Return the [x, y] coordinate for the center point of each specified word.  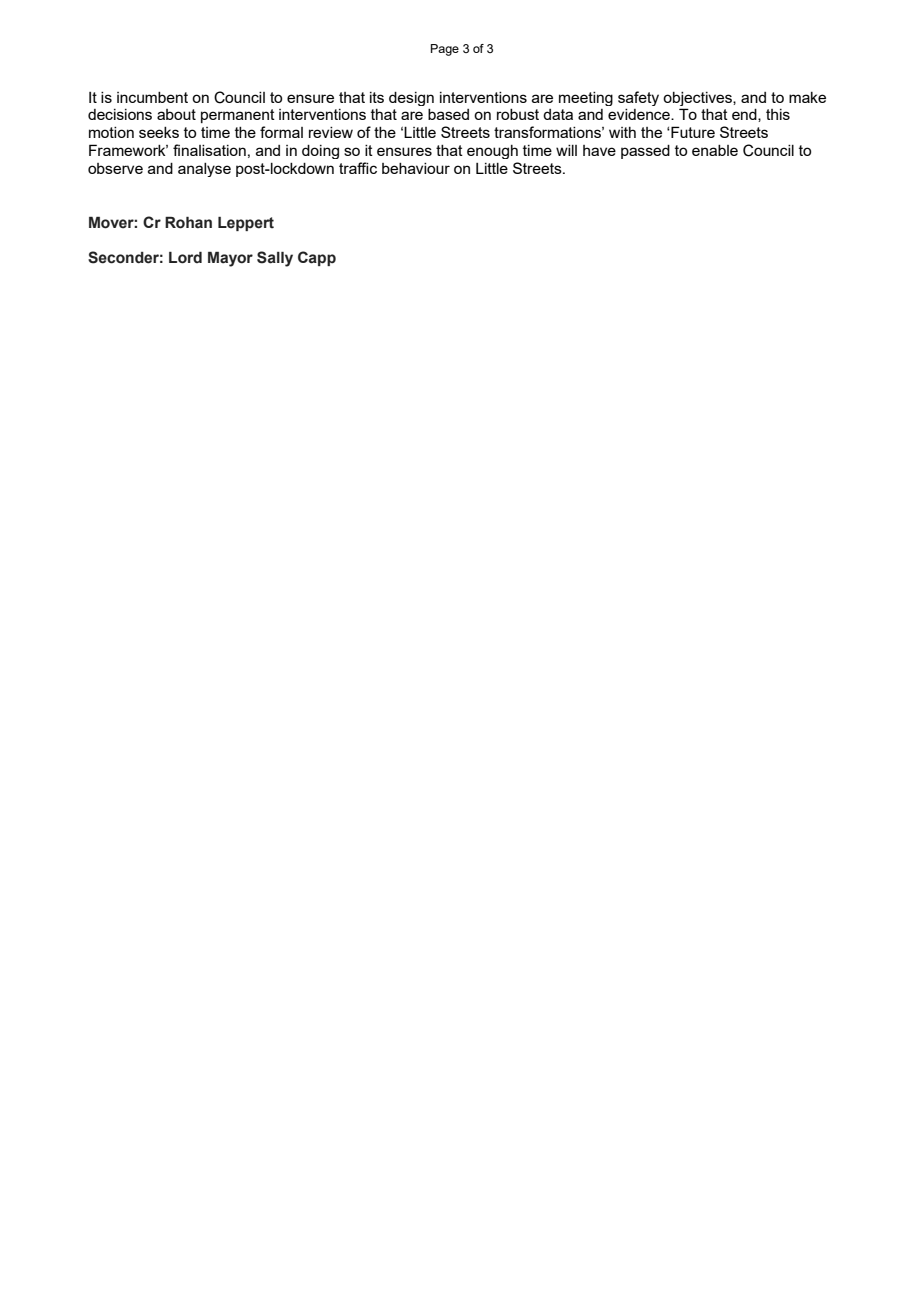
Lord [185, 258]
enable [715, 150]
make [807, 97]
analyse [204, 170]
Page [445, 50]
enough [492, 152]
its [377, 97]
